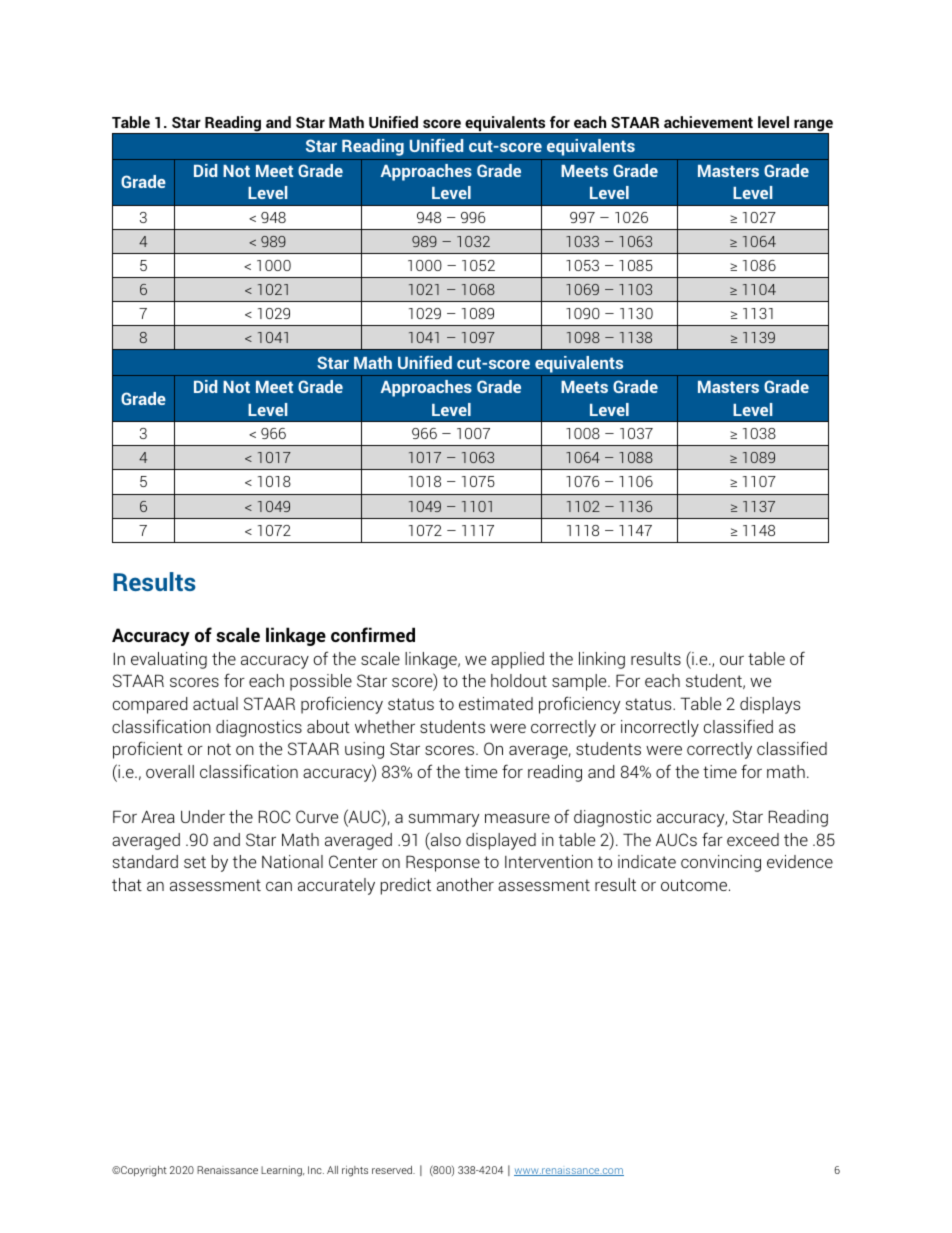  What do you see at coordinates (517, 660) in the screenshot?
I see `applied` at bounding box center [517, 660].
